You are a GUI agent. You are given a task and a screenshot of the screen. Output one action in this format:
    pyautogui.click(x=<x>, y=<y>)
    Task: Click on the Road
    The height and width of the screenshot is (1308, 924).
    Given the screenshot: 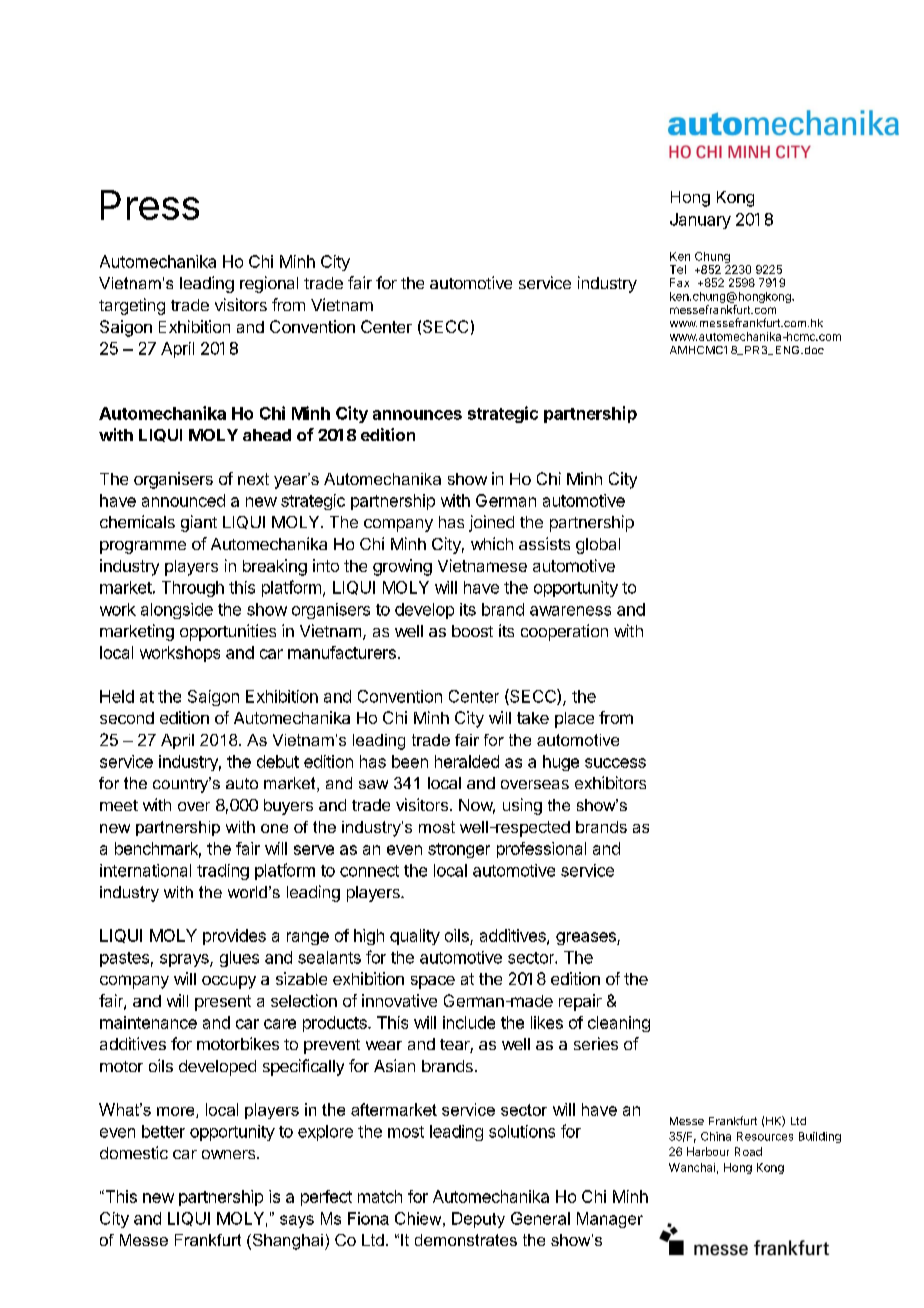 What is the action you would take?
    pyautogui.click(x=748, y=1151)
